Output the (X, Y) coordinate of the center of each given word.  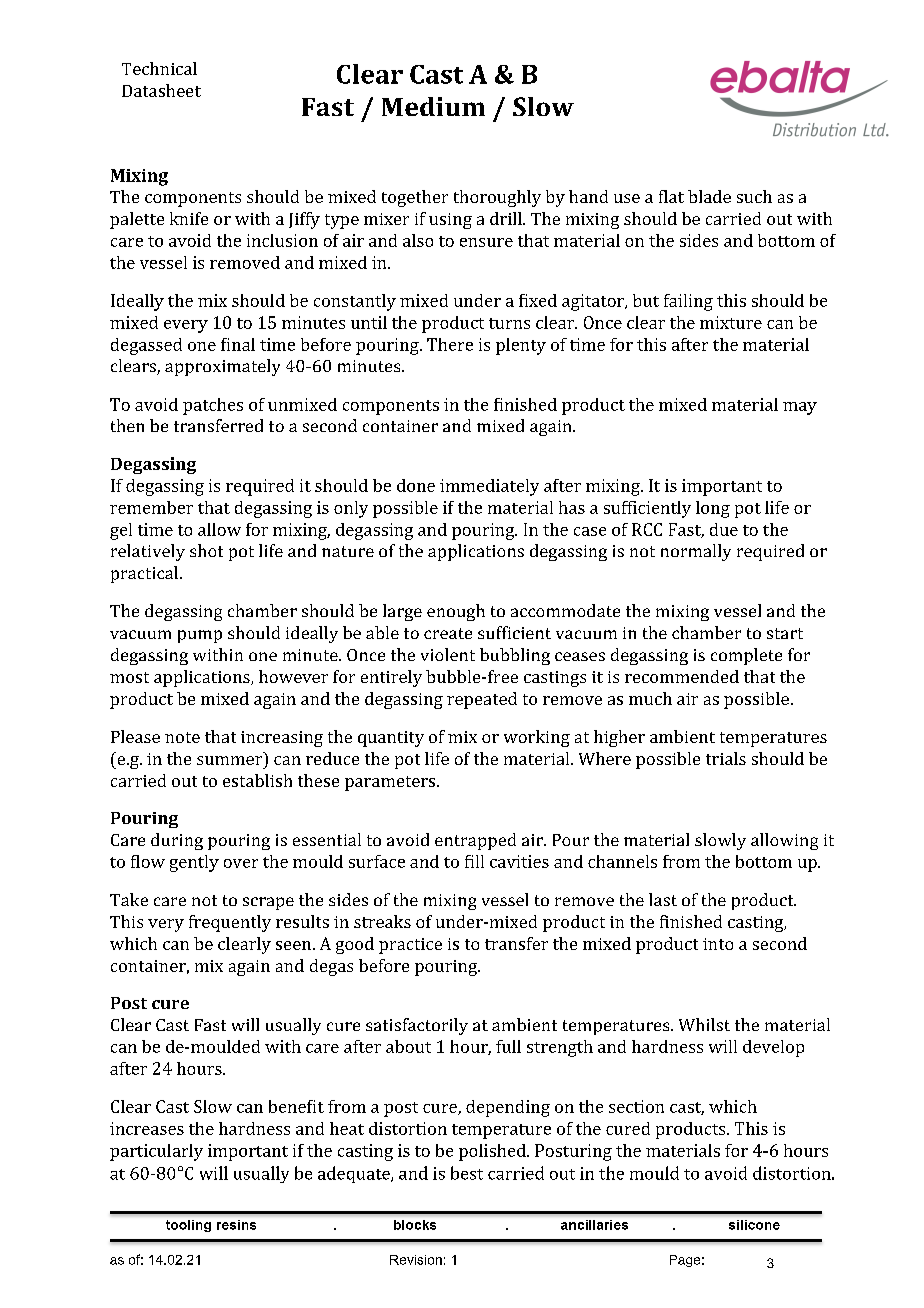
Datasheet (161, 90)
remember (151, 507)
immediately (489, 487)
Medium (433, 106)
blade (709, 196)
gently (194, 863)
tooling (188, 1226)
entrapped (475, 841)
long (713, 509)
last (663, 899)
